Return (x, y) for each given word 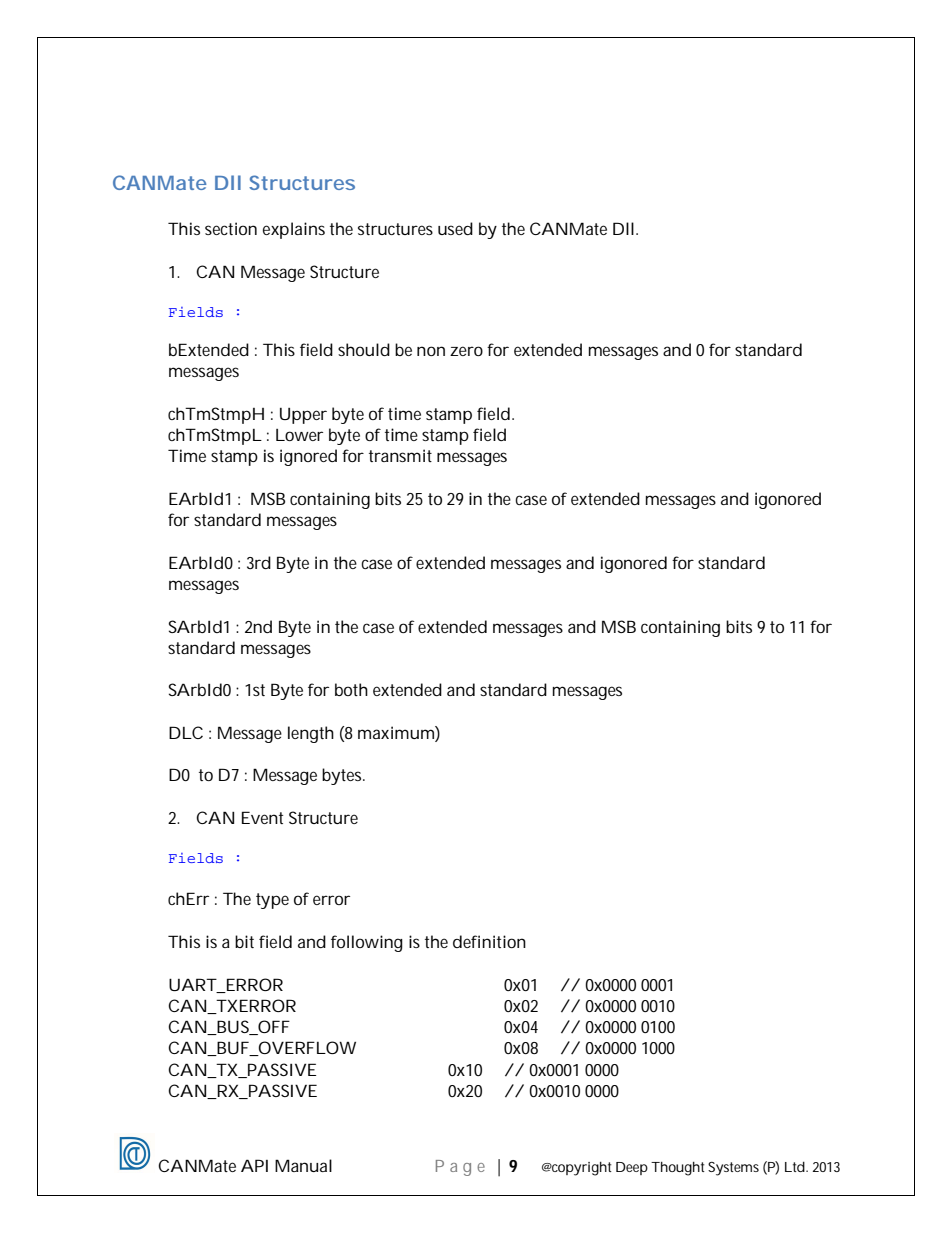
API (254, 1165)
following (367, 943)
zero (466, 351)
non (431, 351)
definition (489, 941)
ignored (308, 457)
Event (262, 817)
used (455, 228)
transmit (400, 455)
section (231, 228)
